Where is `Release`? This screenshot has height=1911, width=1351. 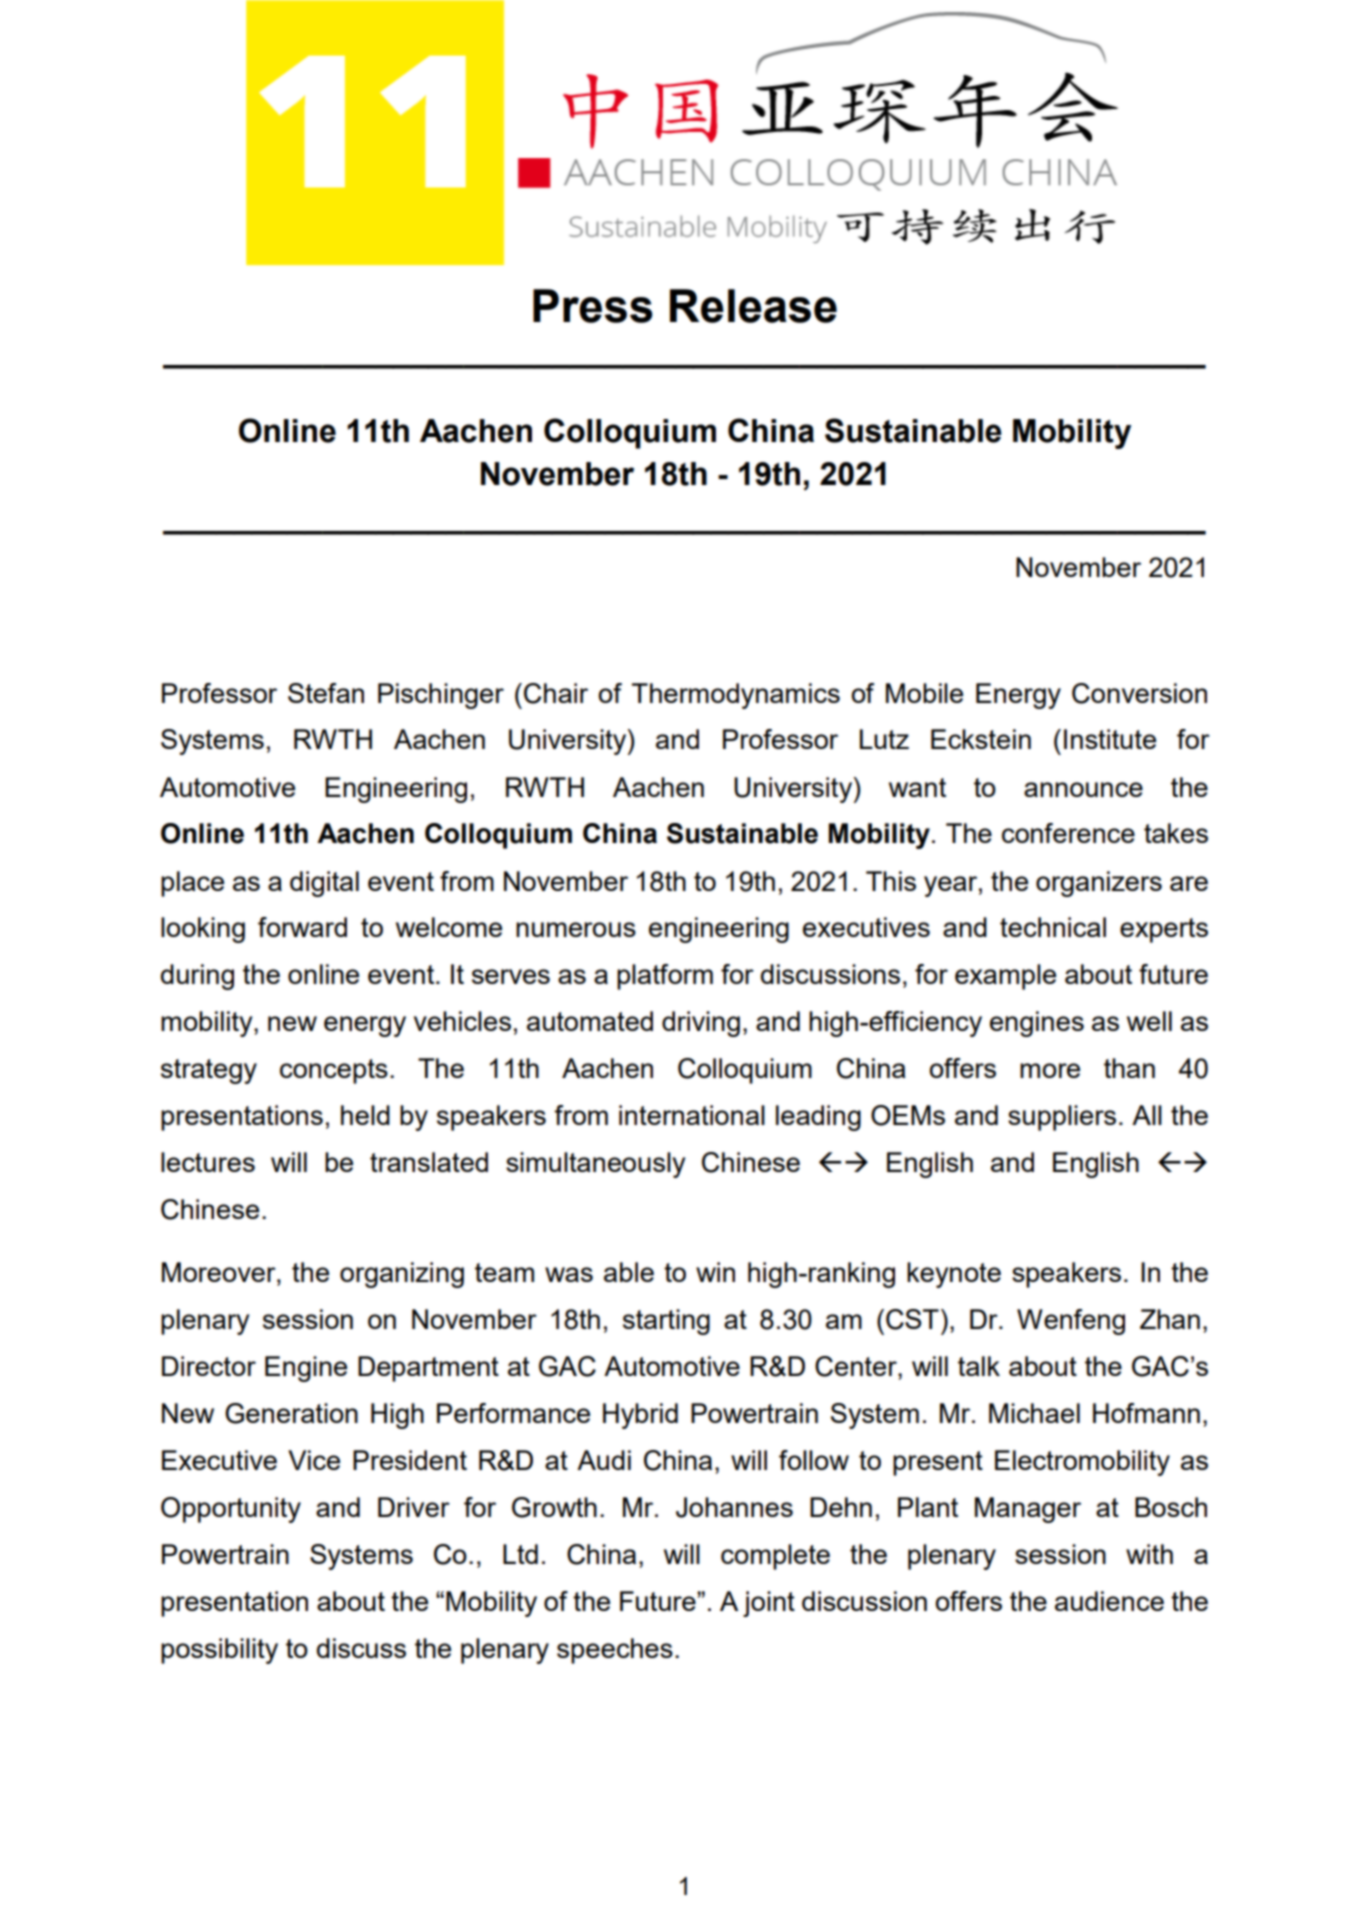
Release is located at coordinates (753, 306).
